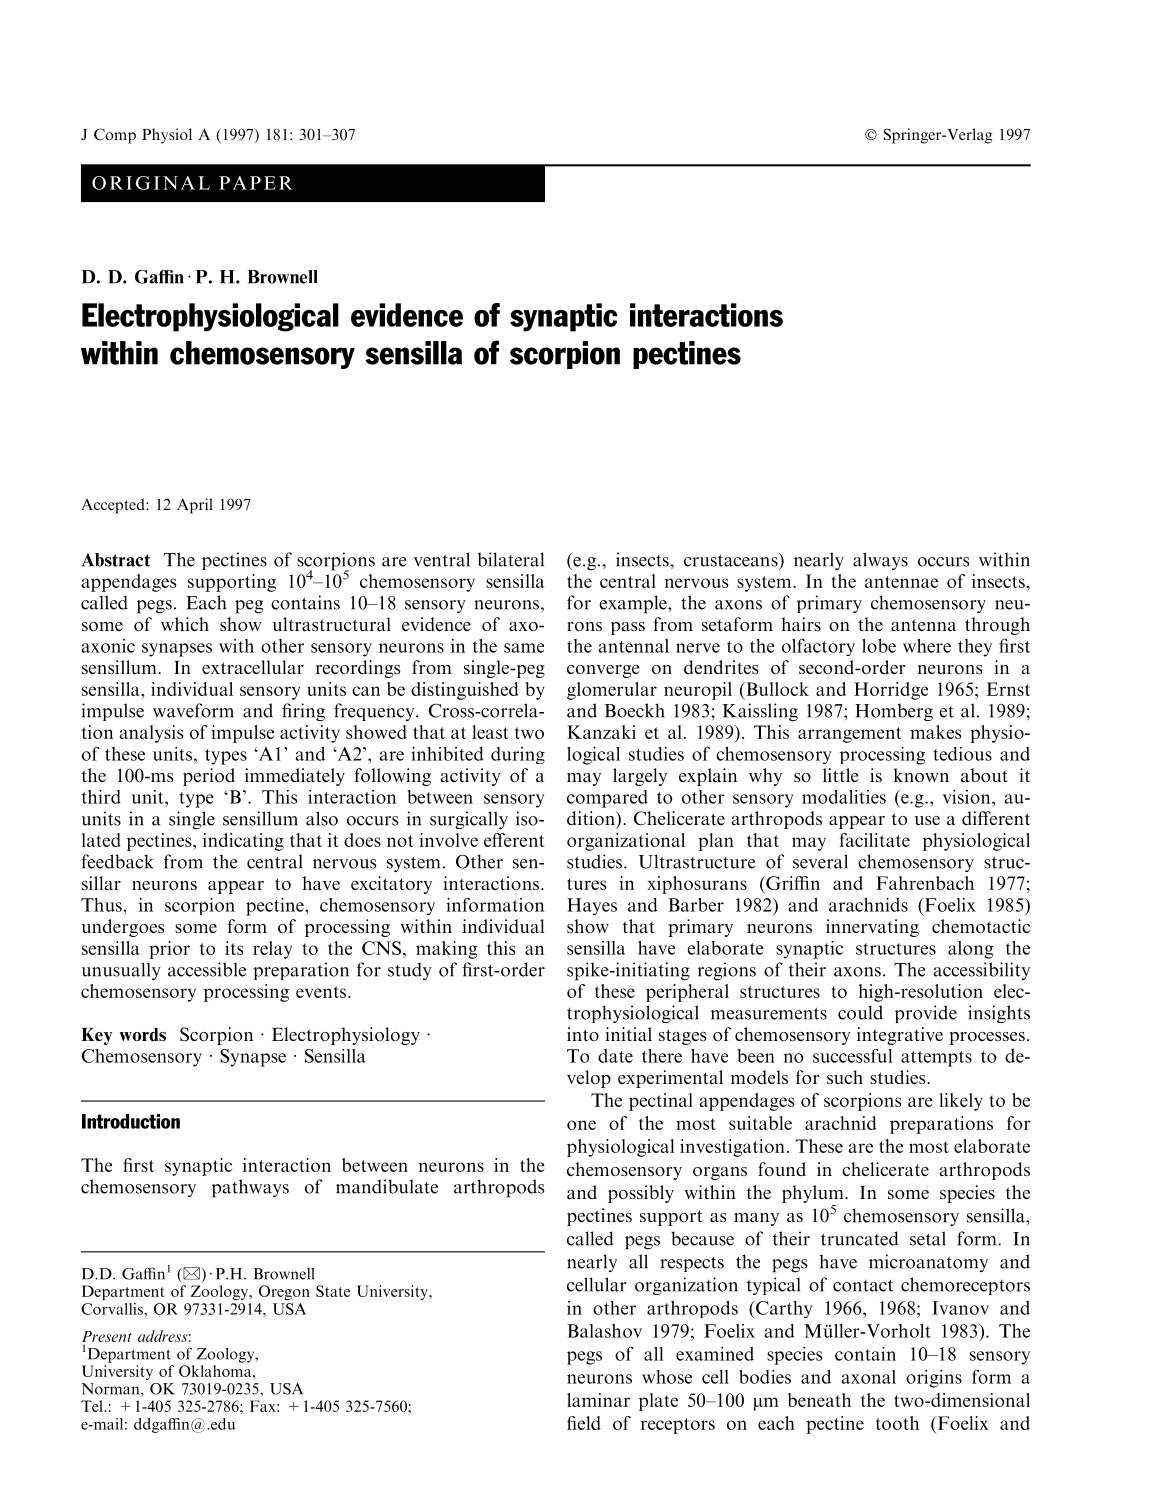 This screenshot has width=1165, height=1508. What do you see at coordinates (256, 183) in the screenshot?
I see `PAPER` at bounding box center [256, 183].
